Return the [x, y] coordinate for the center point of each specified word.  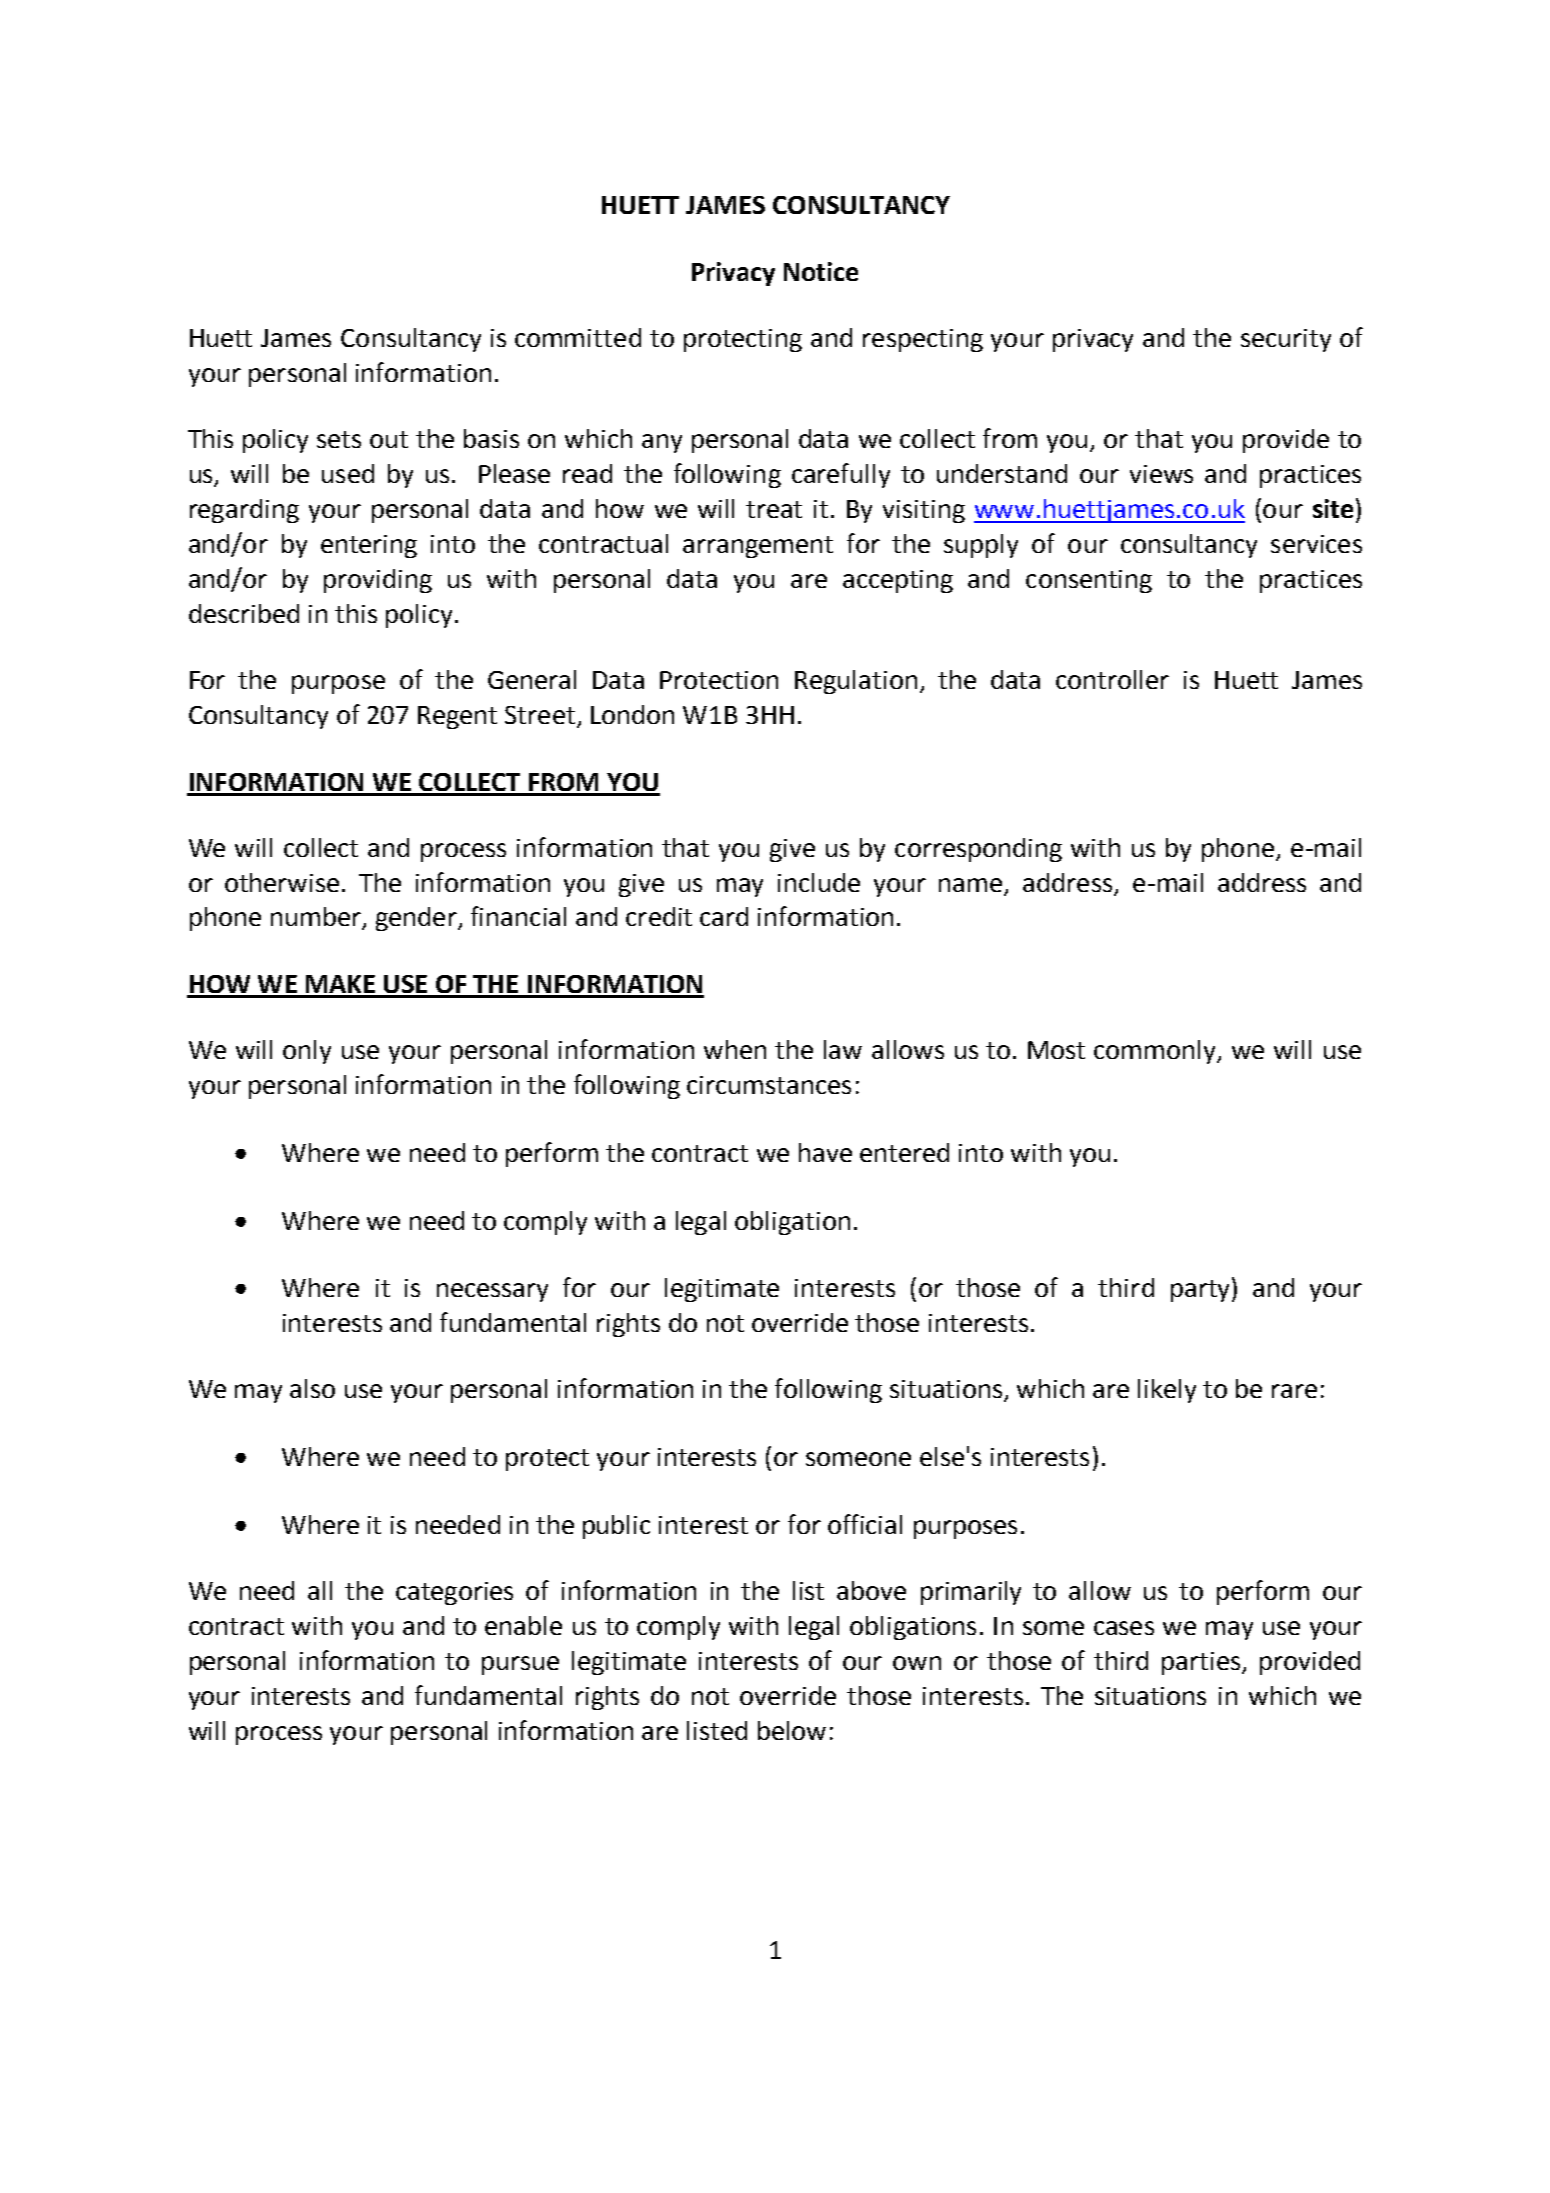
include [819, 882]
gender [417, 919]
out [389, 439]
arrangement [758, 547]
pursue [520, 1665]
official [865, 1524]
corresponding [978, 850]
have [825, 1152]
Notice [821, 271]
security [1286, 340]
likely [1167, 1391]
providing [378, 581]
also [312, 1388]
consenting [1089, 581]
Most [1056, 1050]
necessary [492, 1292]
